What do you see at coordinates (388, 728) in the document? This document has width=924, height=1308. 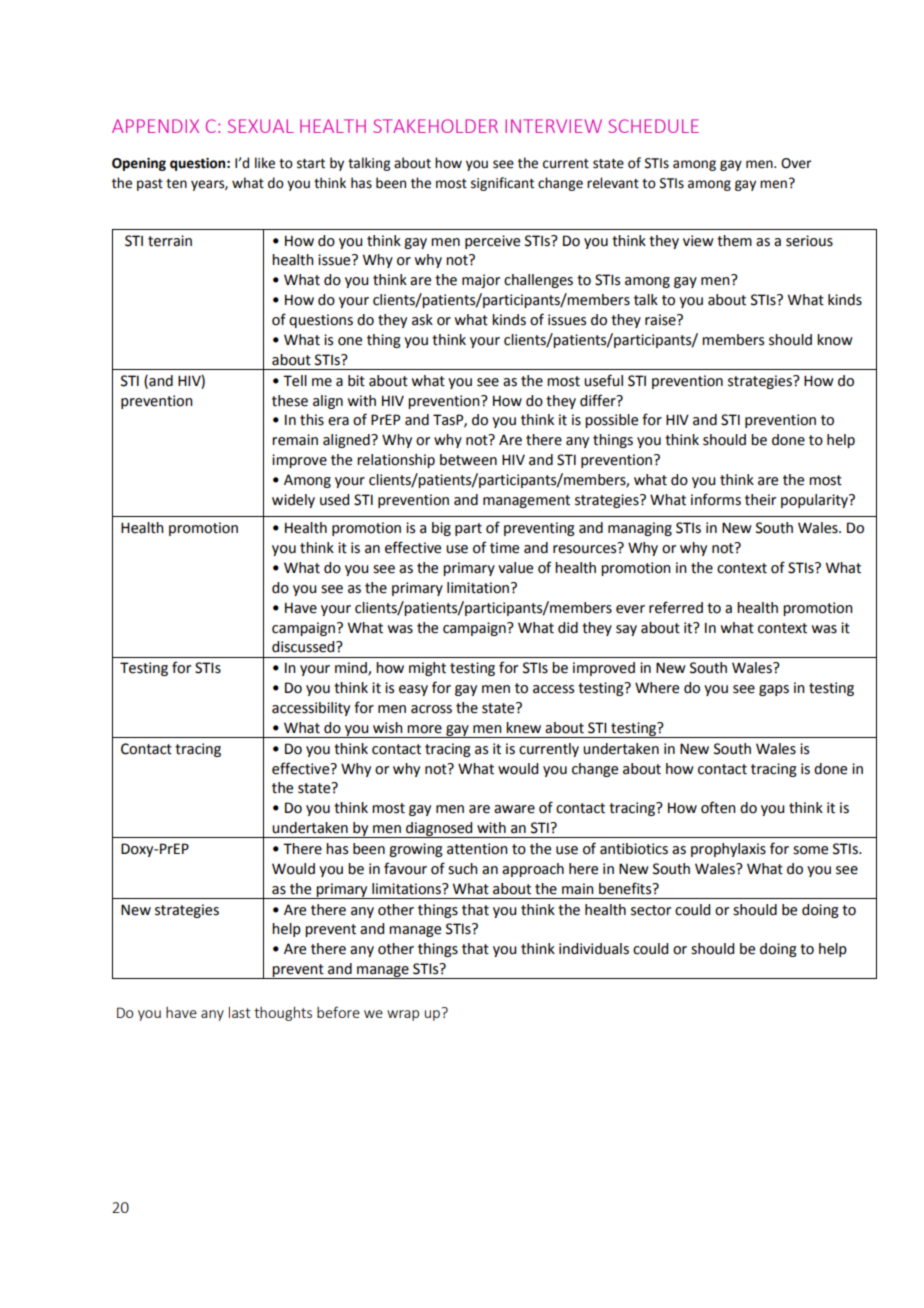 I see `wish` at bounding box center [388, 728].
